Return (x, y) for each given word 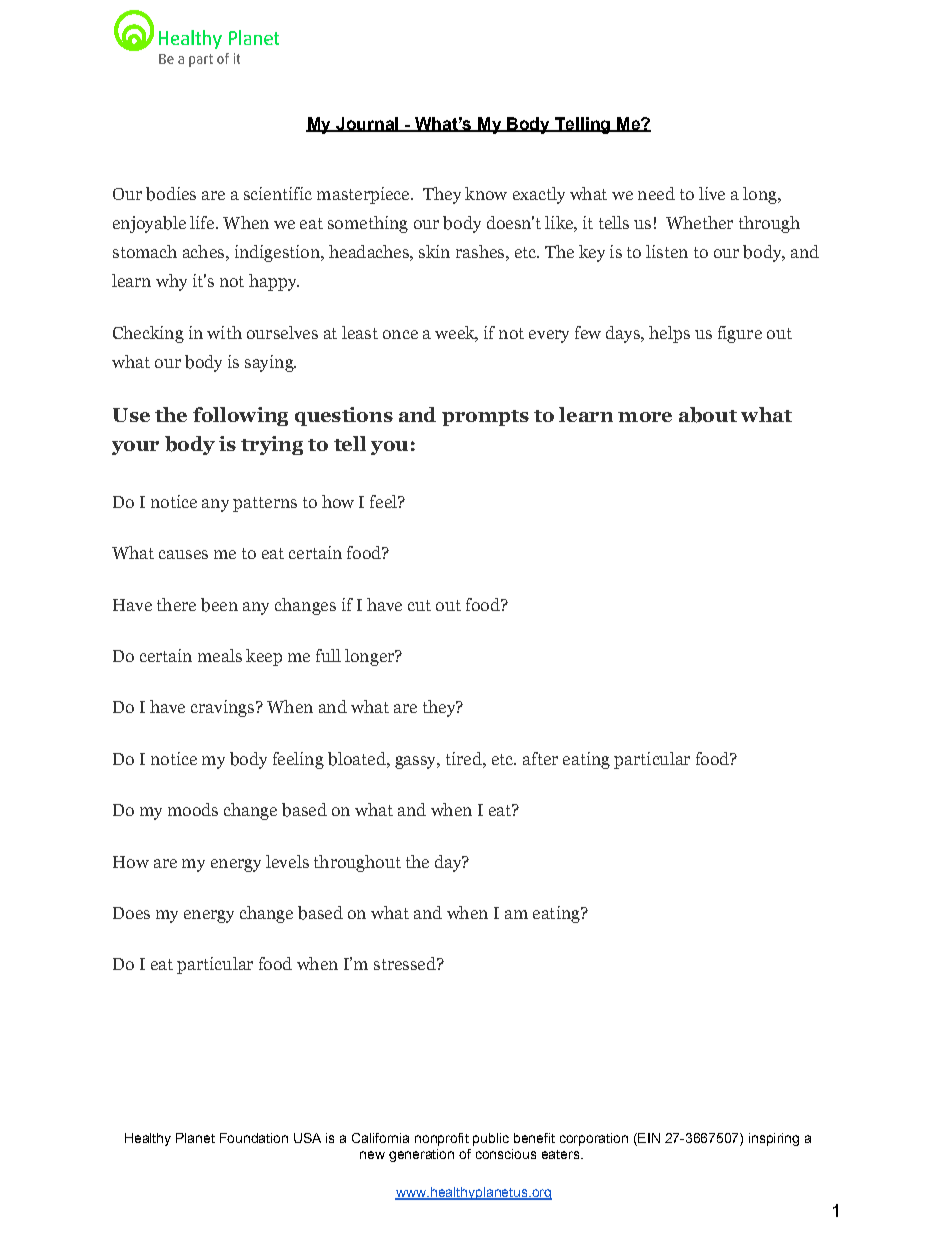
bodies (171, 194)
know (486, 193)
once (400, 334)
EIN (648, 1139)
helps (669, 334)
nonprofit (442, 1139)
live (712, 193)
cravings (224, 708)
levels (287, 861)
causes (183, 554)
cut (419, 605)
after (540, 758)
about (708, 415)
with (224, 332)
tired (465, 758)
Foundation (254, 1138)
